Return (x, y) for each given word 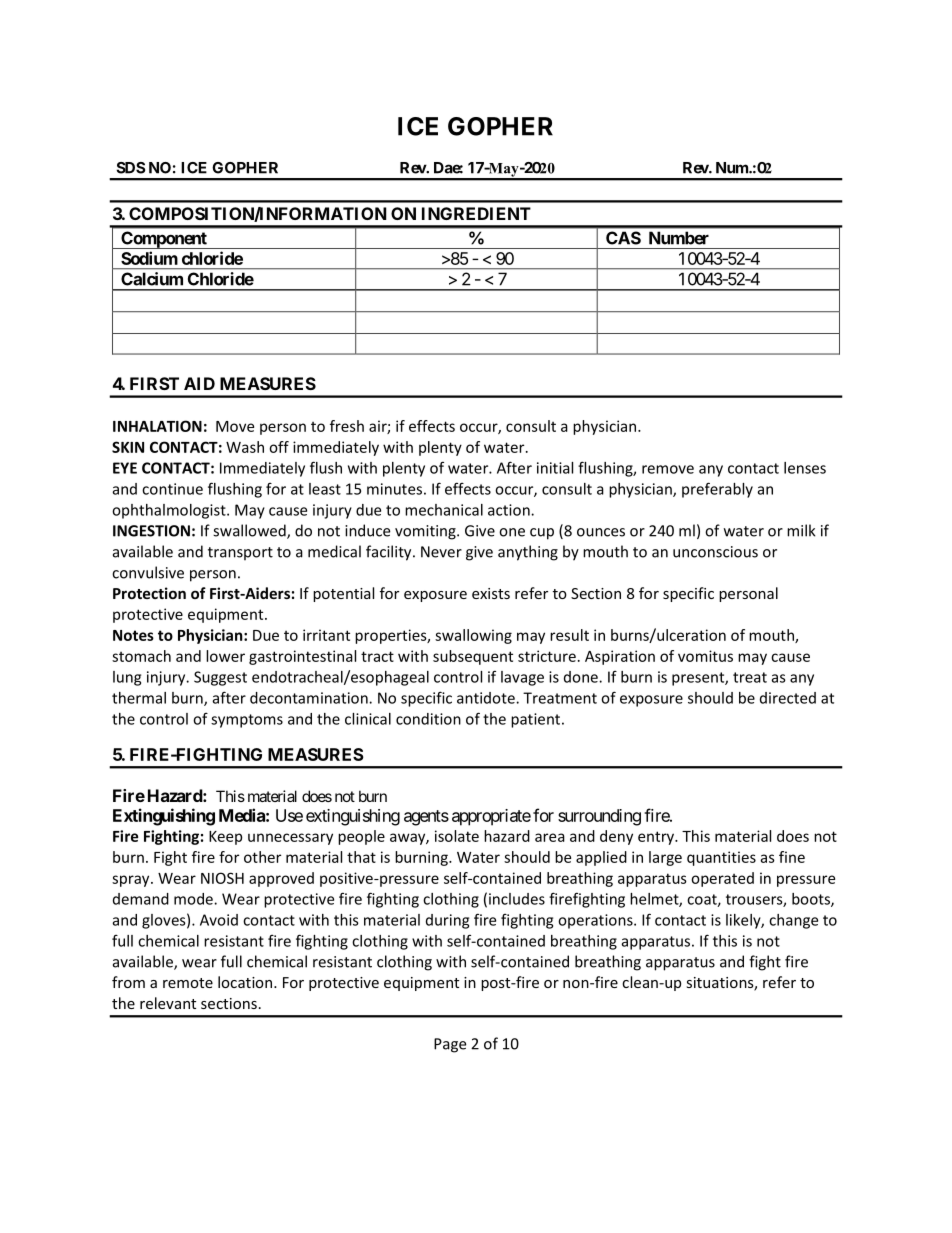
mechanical (444, 510)
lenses (805, 468)
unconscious (715, 552)
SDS (130, 168)
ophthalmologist (170, 511)
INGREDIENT (476, 213)
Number (679, 238)
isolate (457, 836)
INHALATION (157, 426)
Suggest (220, 678)
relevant (168, 1003)
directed (788, 698)
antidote (487, 698)
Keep (225, 838)
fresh (347, 426)
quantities (721, 858)
